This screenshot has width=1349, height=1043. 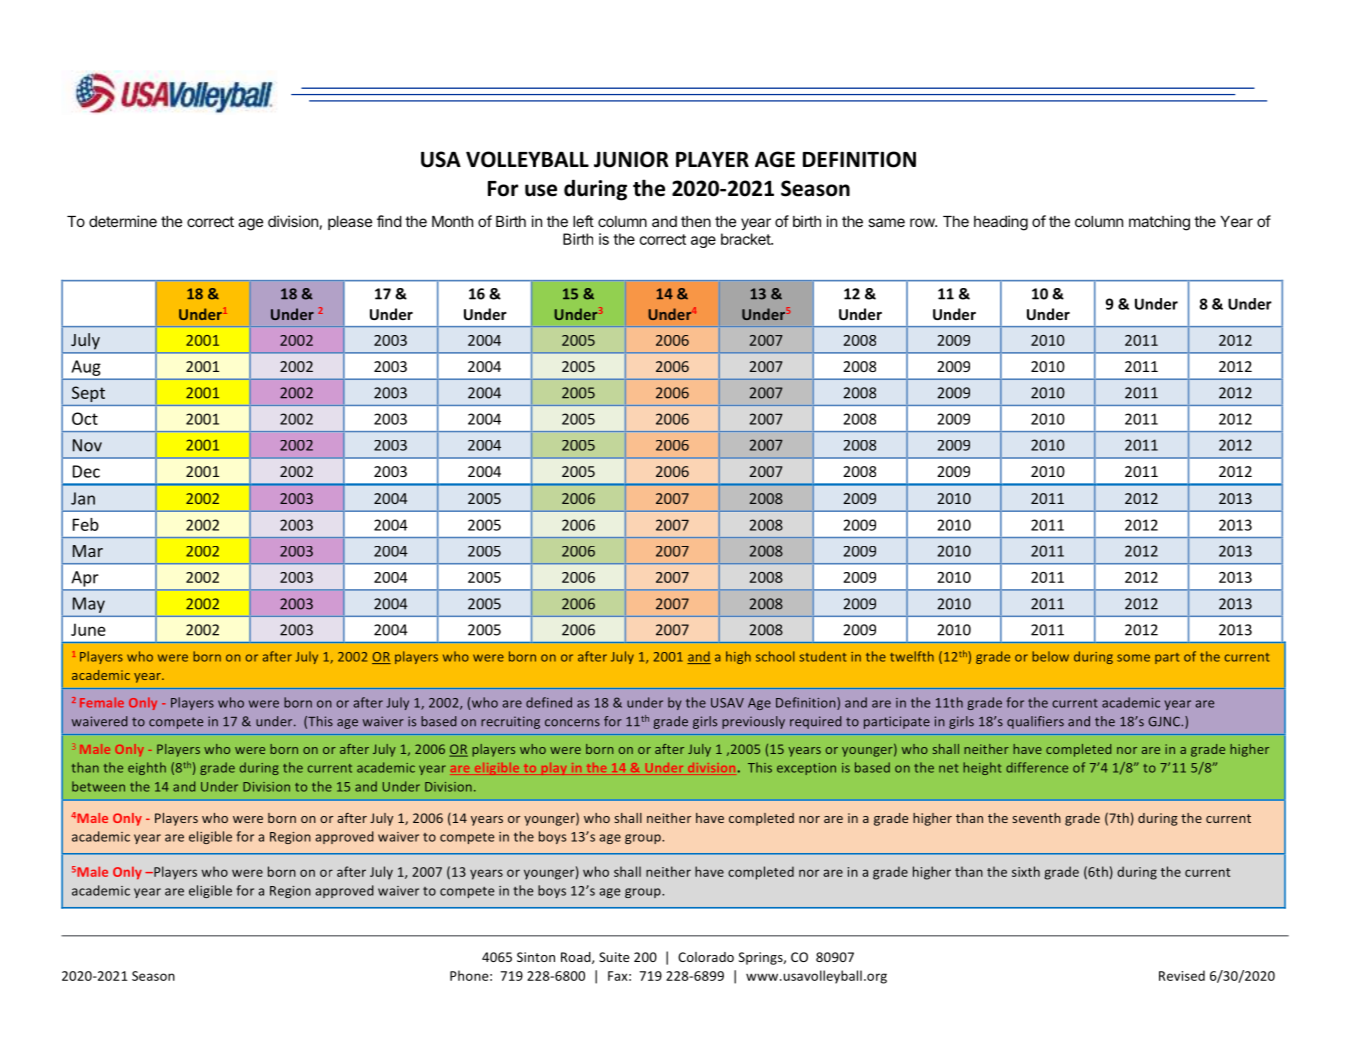 What do you see at coordinates (1050, 656) in the screenshot?
I see `below` at bounding box center [1050, 656].
